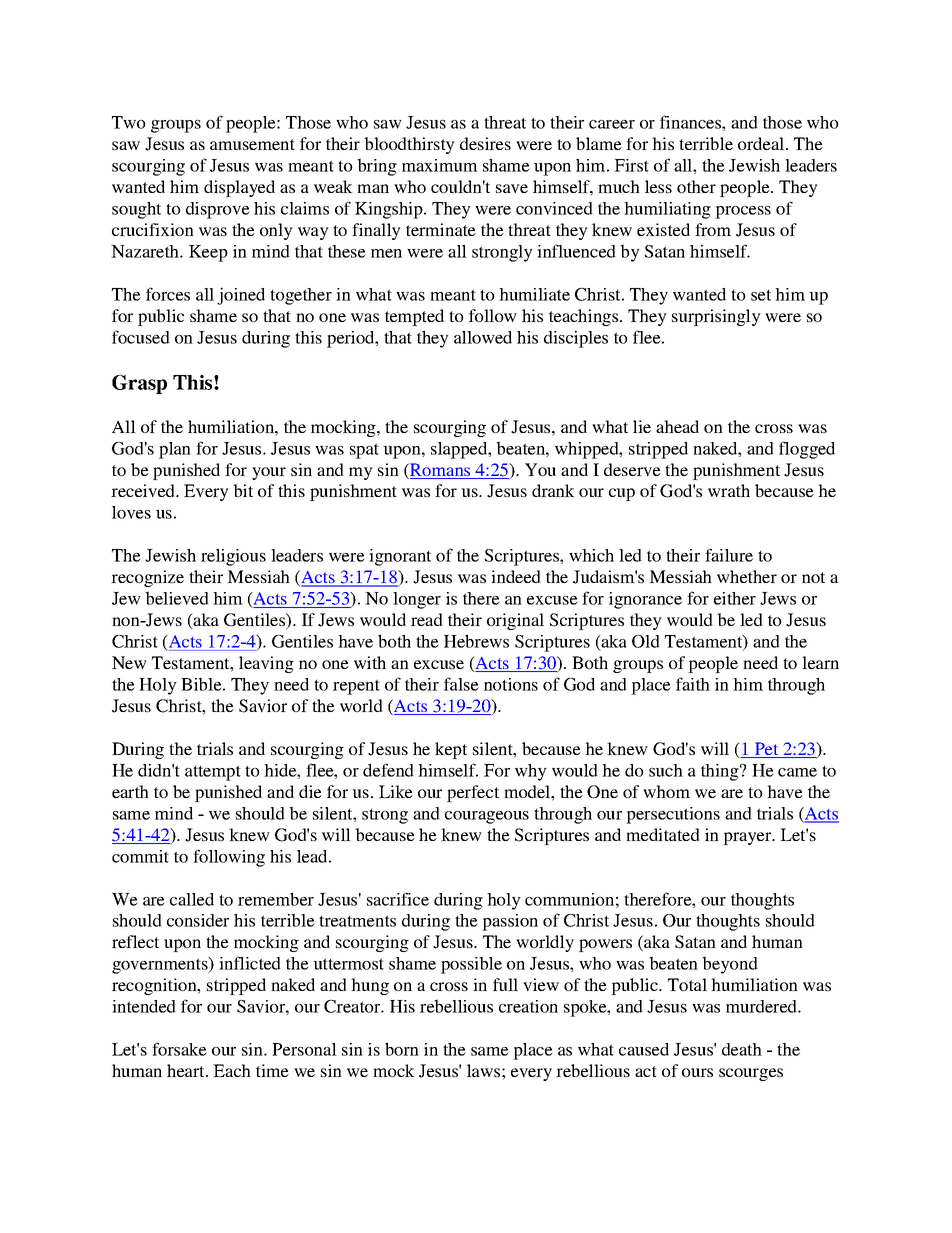 This document has width=952, height=1233. What do you see at coordinates (735, 598) in the document?
I see `either` at bounding box center [735, 598].
